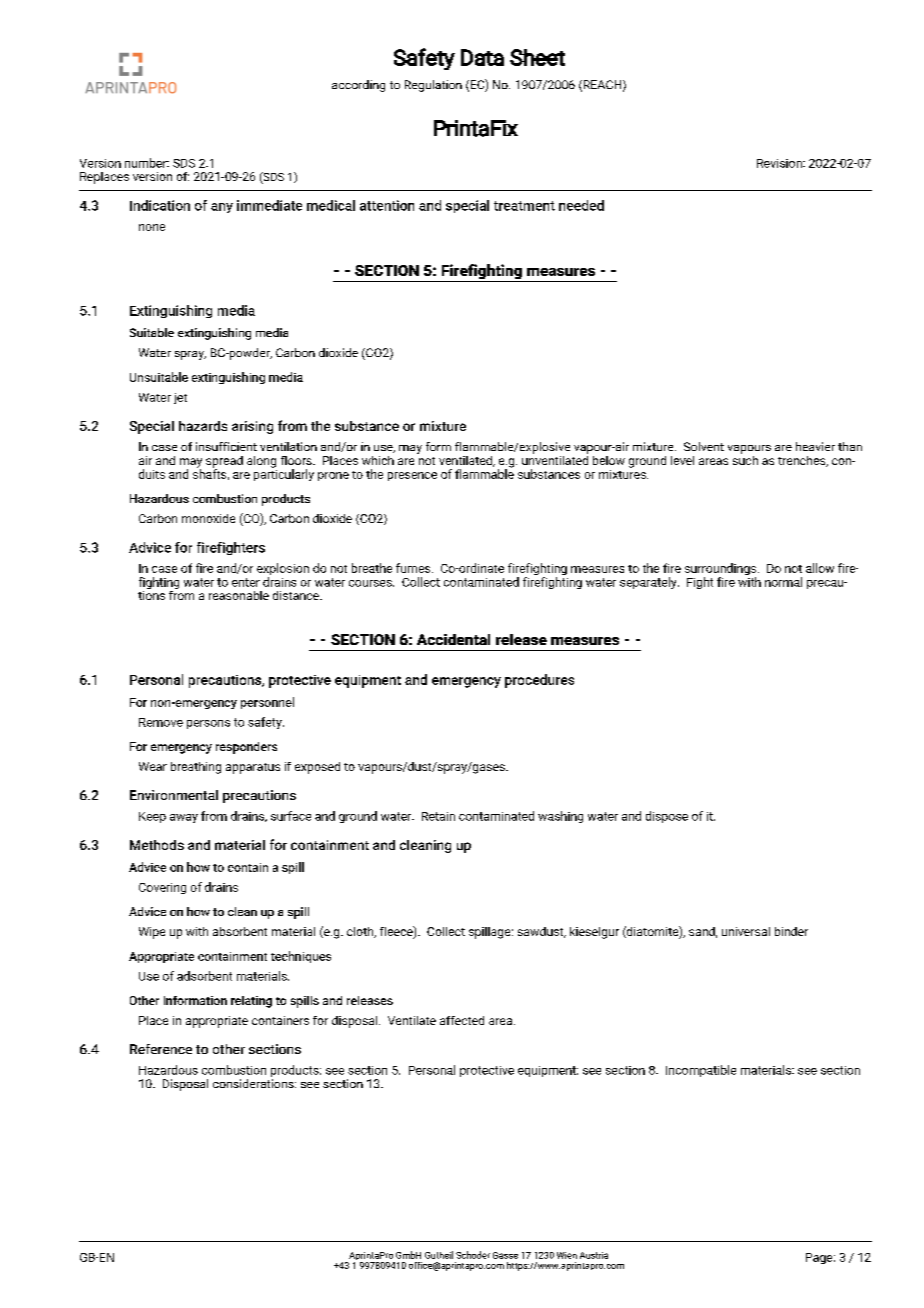 Image resolution: width=924 pixels, height=1308 pixels. Describe the element at coordinates (783, 582) in the screenshot. I see `normal` at that location.
